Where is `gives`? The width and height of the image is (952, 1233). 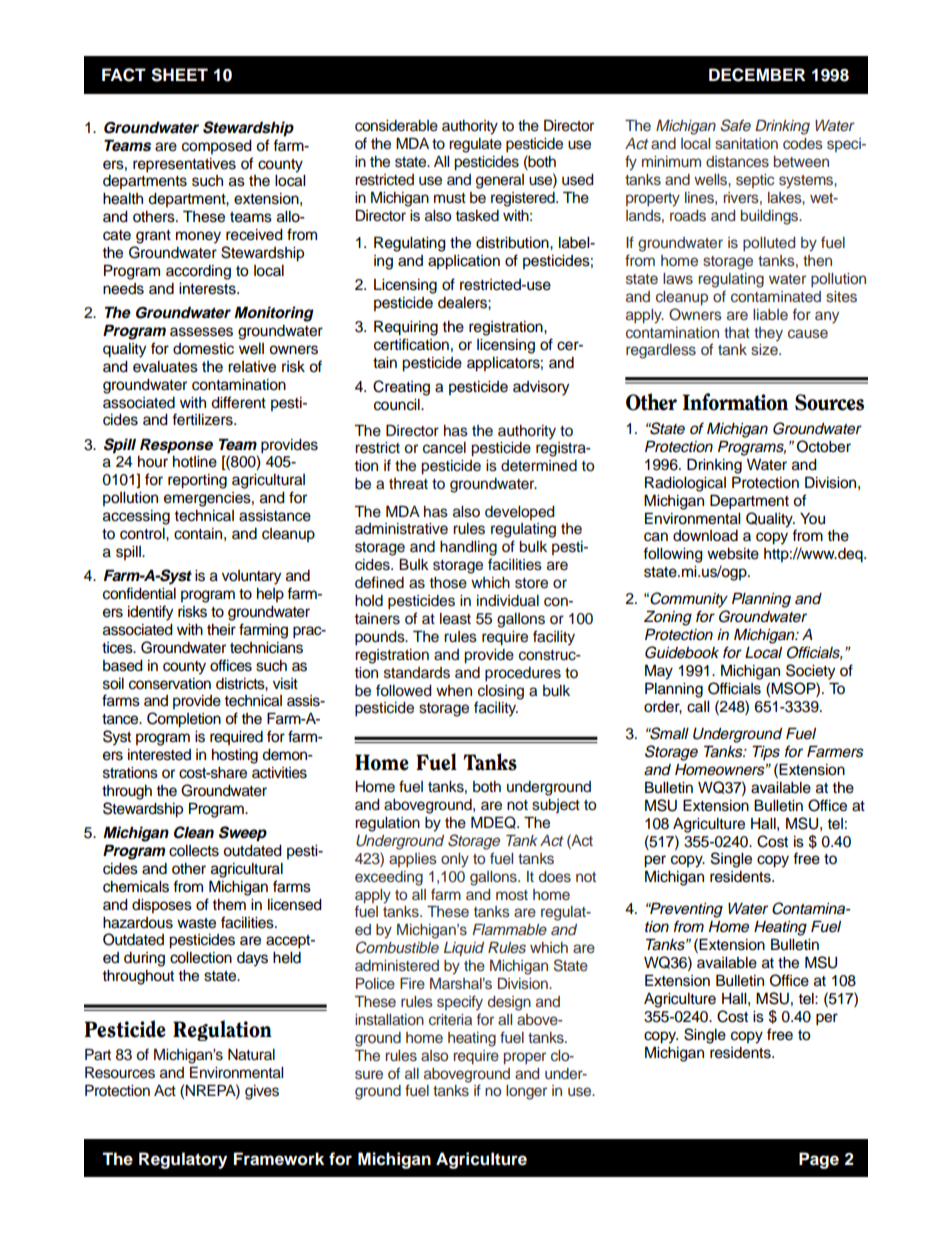 gives is located at coordinates (262, 1092).
